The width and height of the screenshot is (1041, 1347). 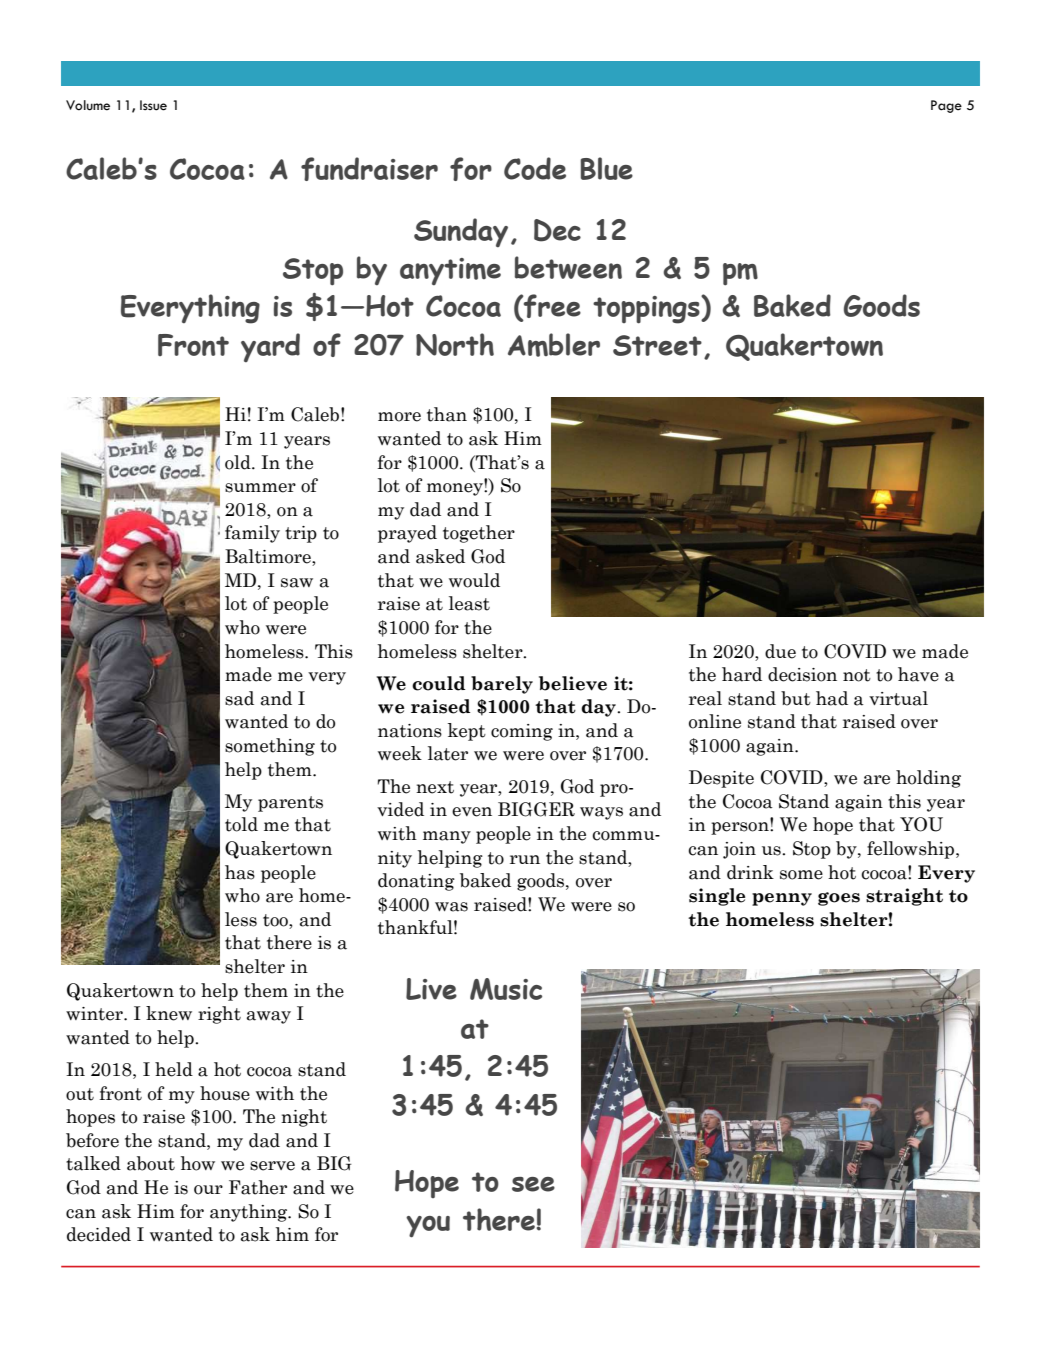 I want to click on told, so click(x=241, y=824).
